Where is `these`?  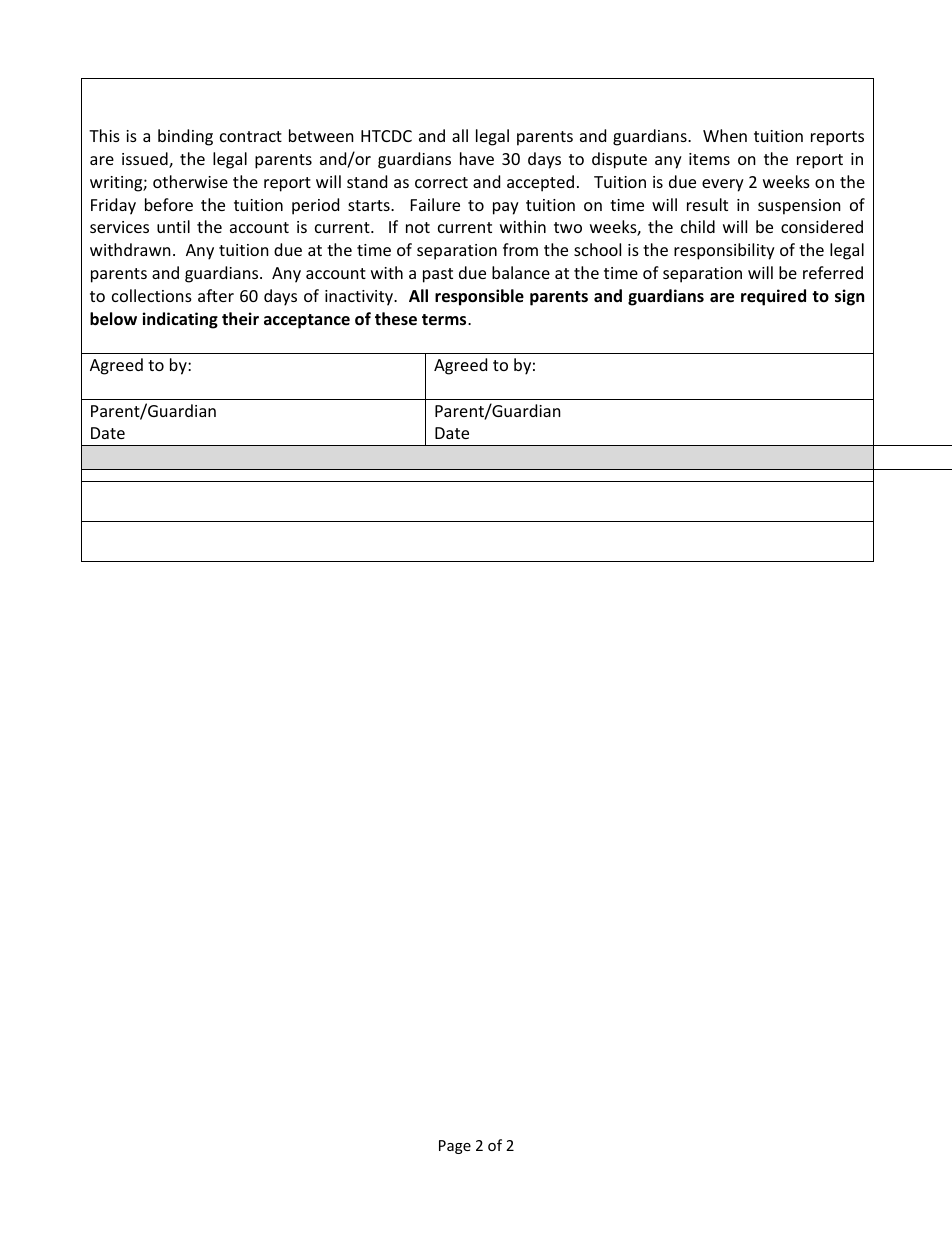 these is located at coordinates (396, 319).
